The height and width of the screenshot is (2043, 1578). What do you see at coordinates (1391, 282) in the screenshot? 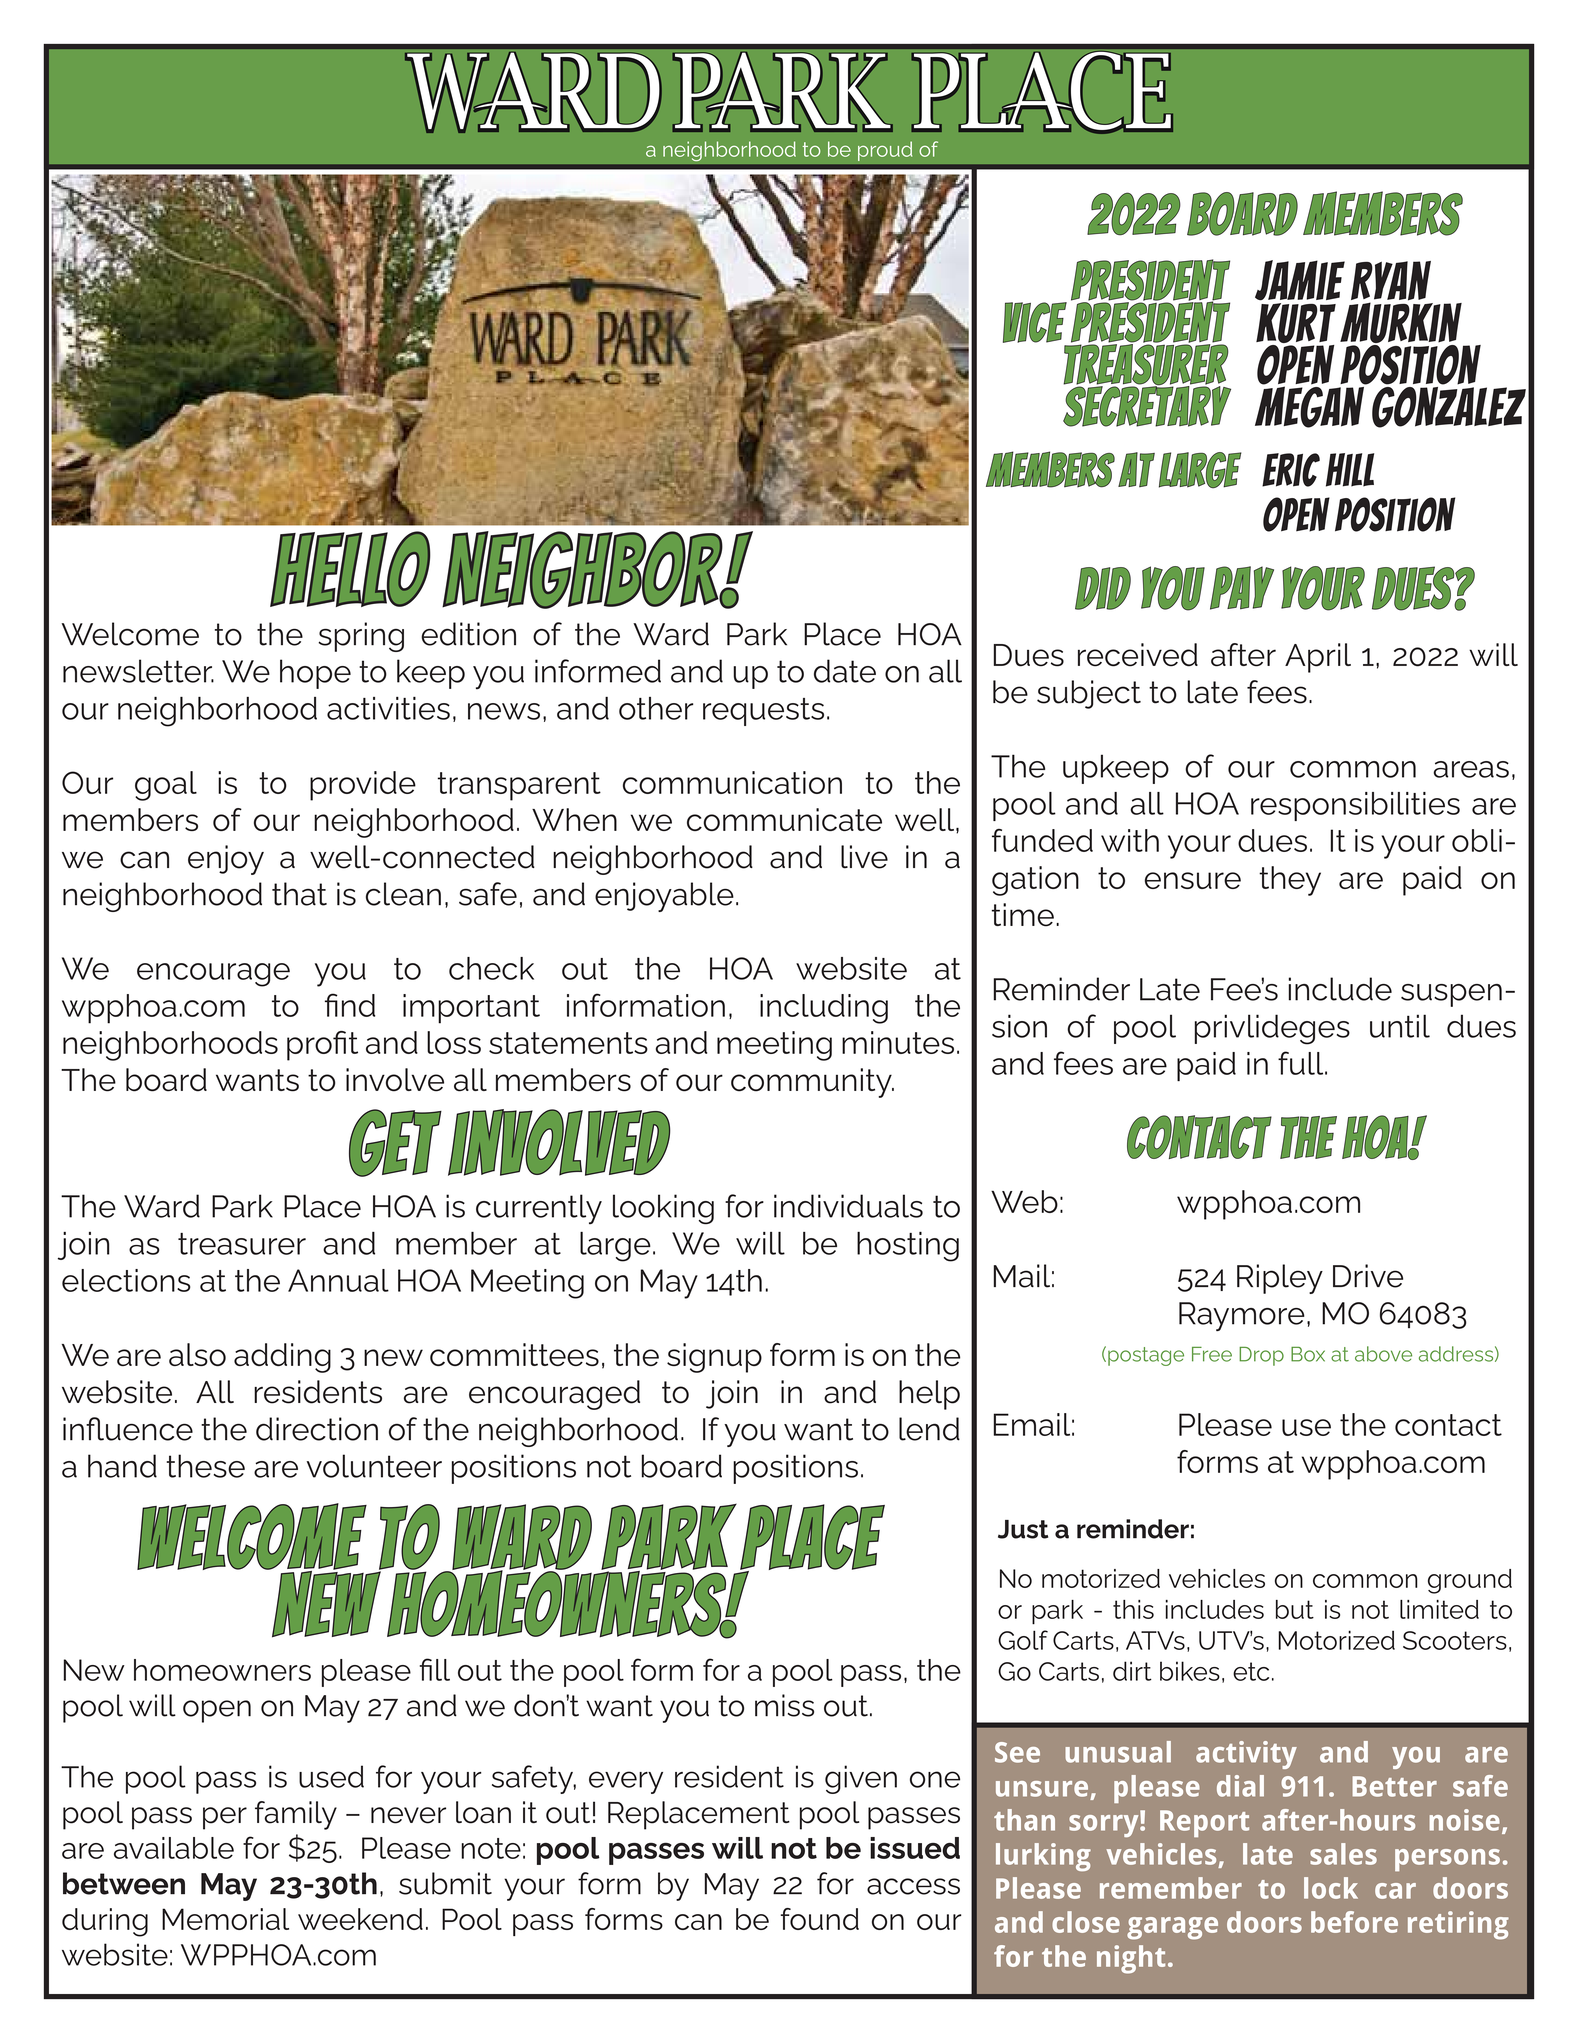
I see `Ryan` at bounding box center [1391, 282].
